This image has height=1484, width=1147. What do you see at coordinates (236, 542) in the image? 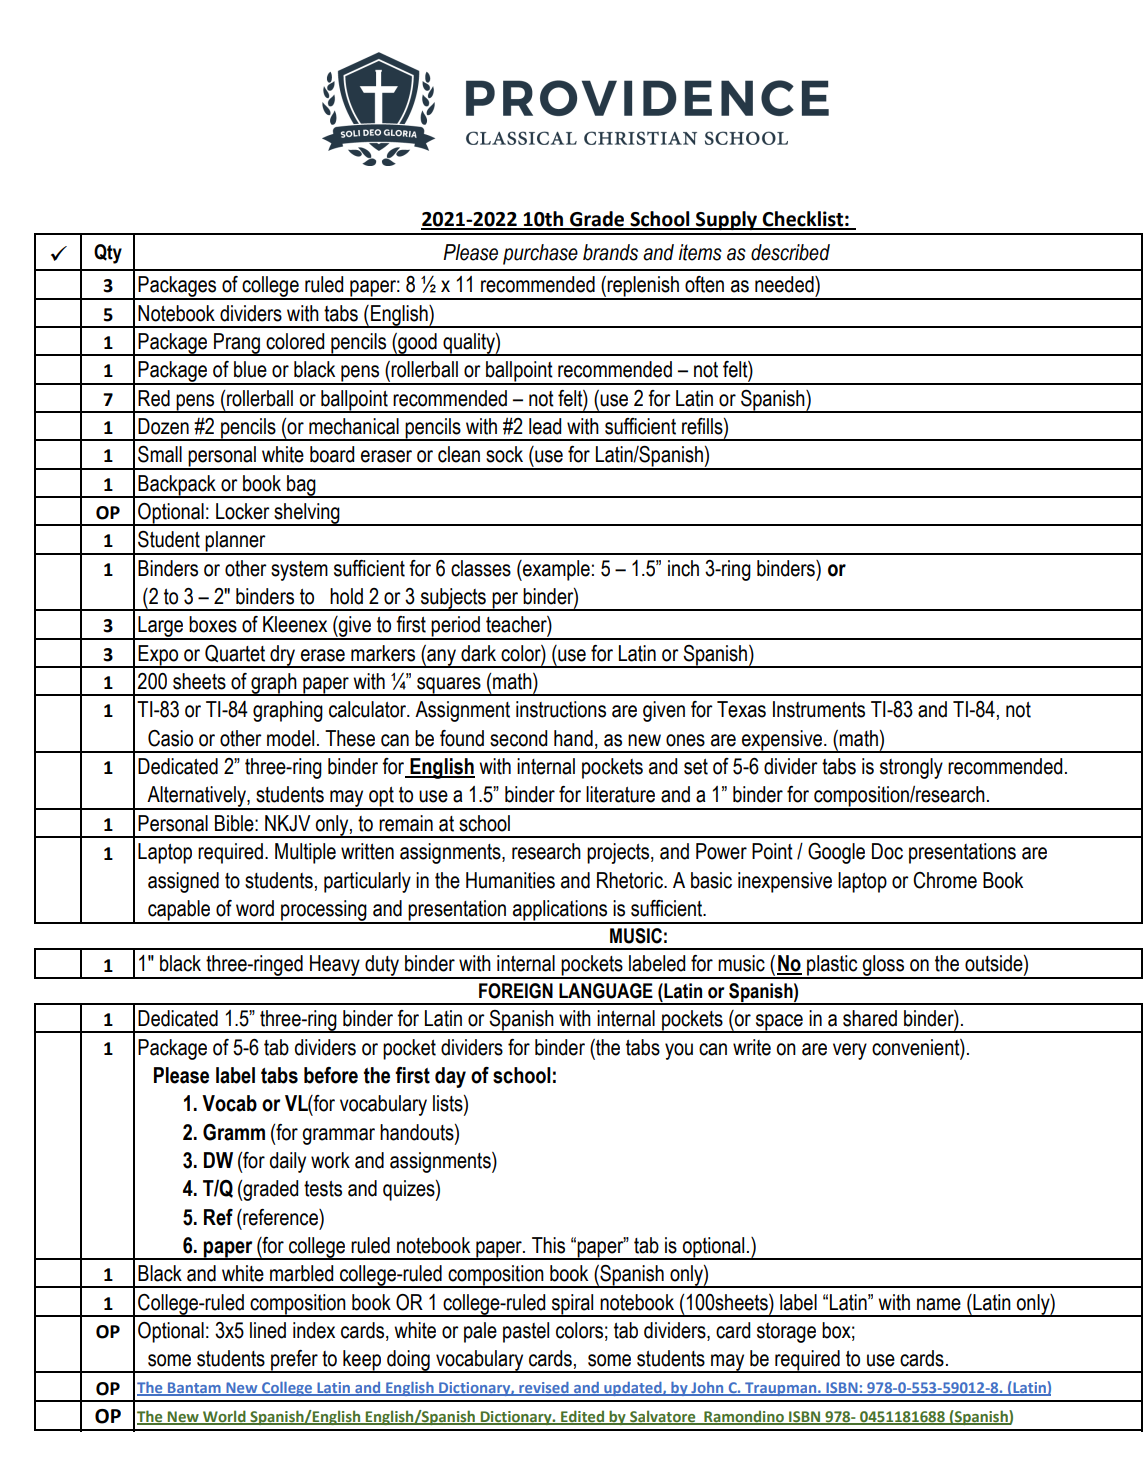
I see `planner` at bounding box center [236, 542].
